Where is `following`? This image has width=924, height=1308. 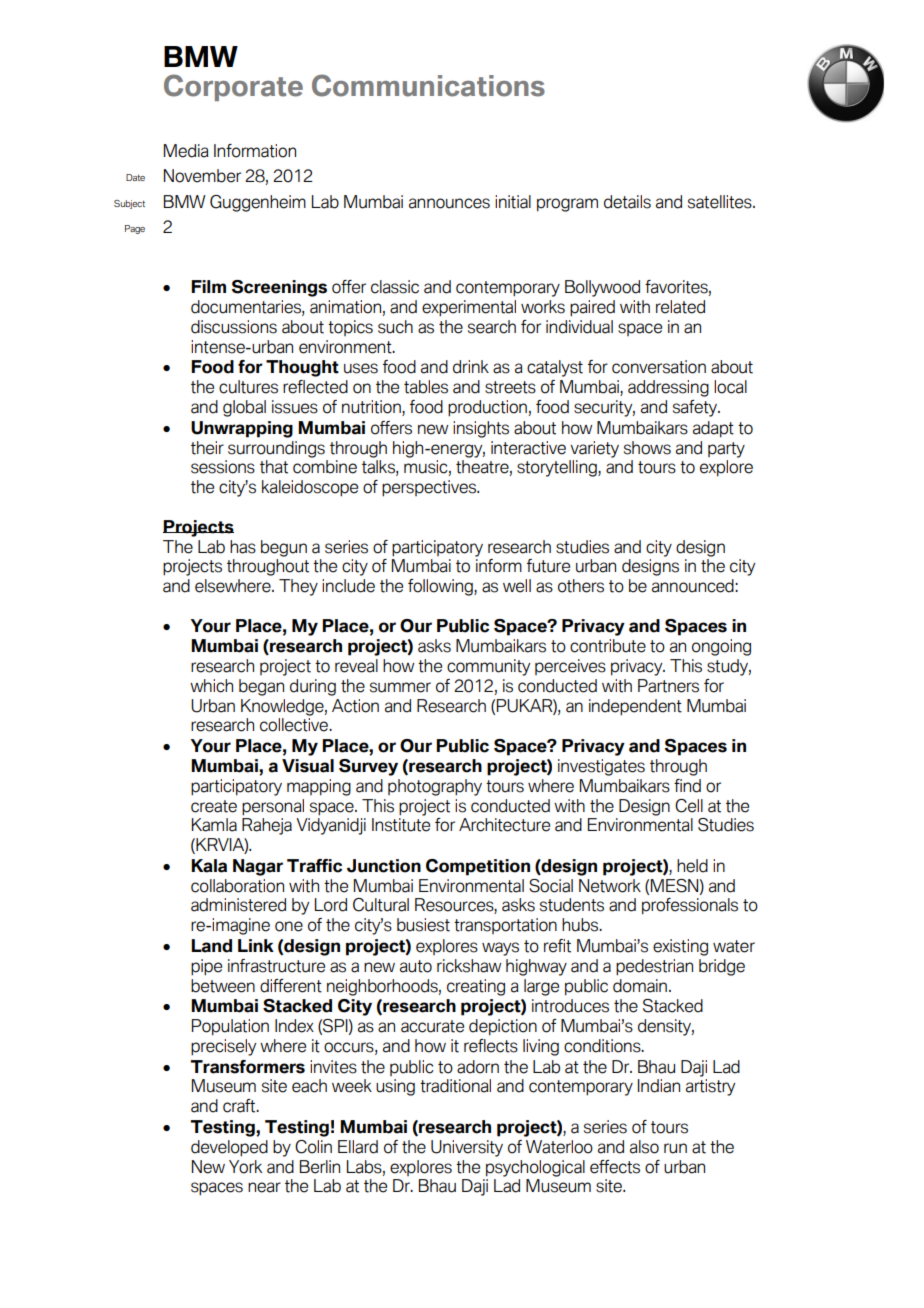
following is located at coordinates (441, 587).
